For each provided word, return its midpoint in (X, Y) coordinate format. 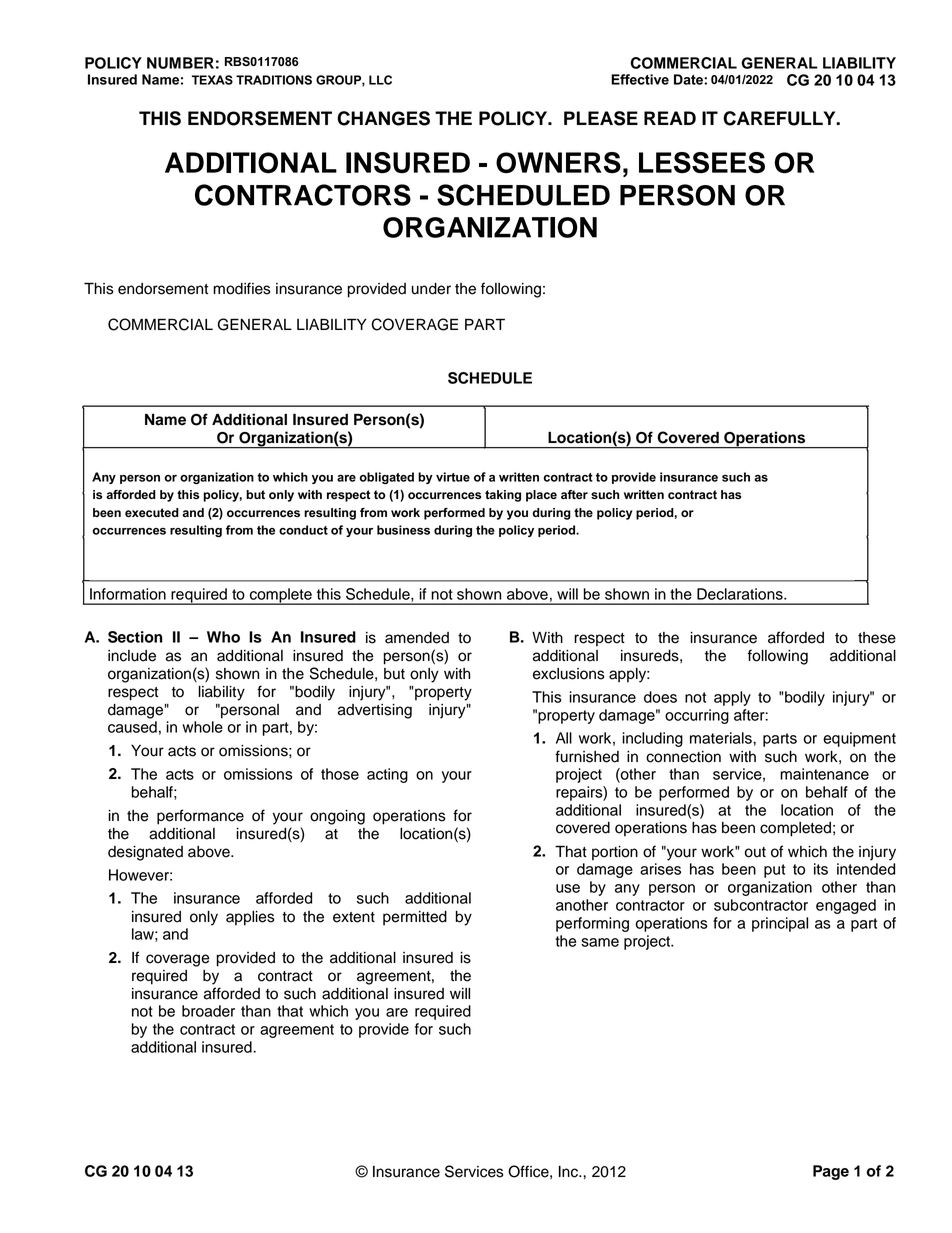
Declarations (741, 594)
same (600, 942)
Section (135, 637)
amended (417, 638)
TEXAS (212, 80)
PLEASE (601, 118)
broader (208, 1011)
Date (689, 79)
